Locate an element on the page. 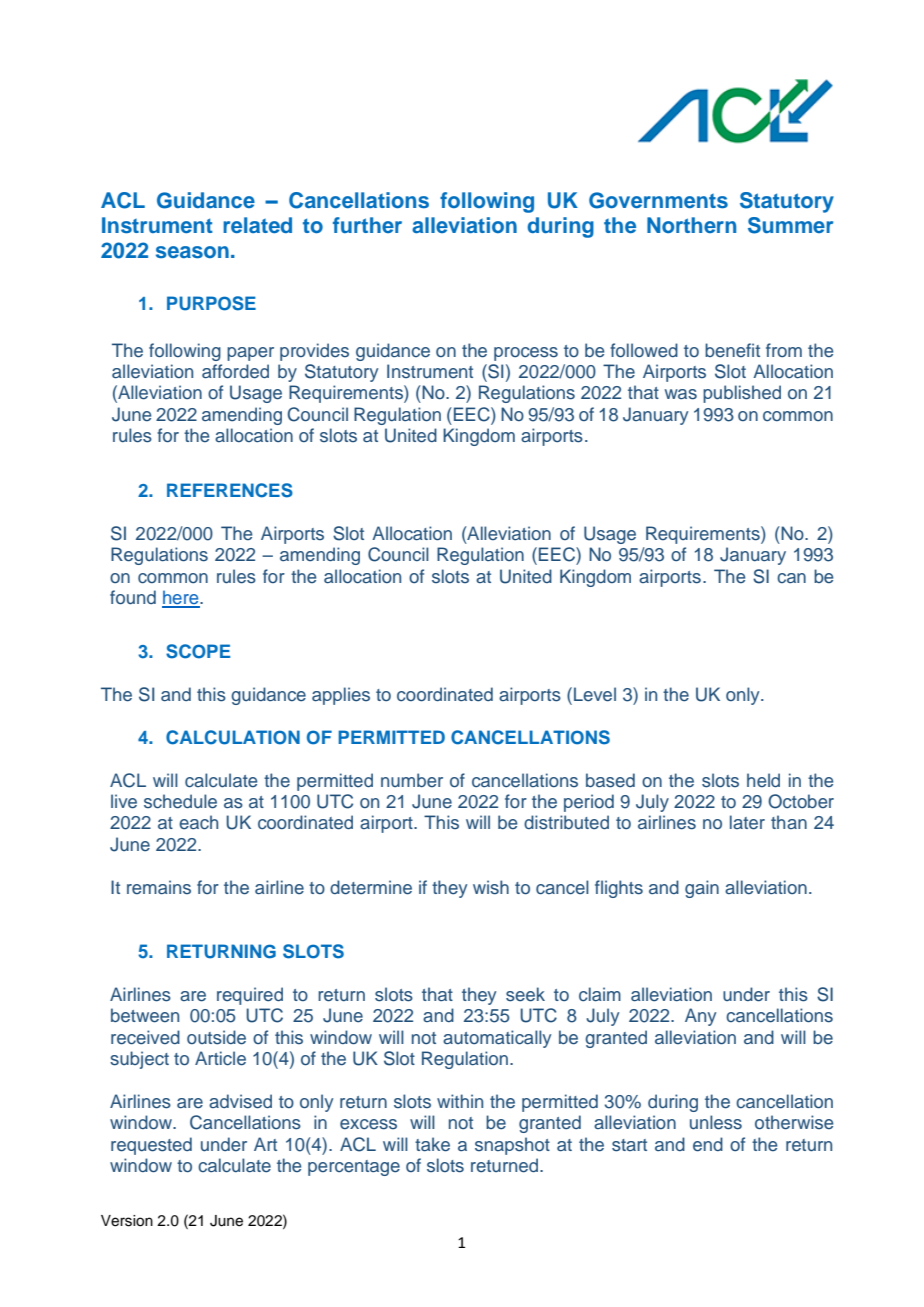 The height and width of the image is (1307, 924). season is located at coordinates (192, 252).
